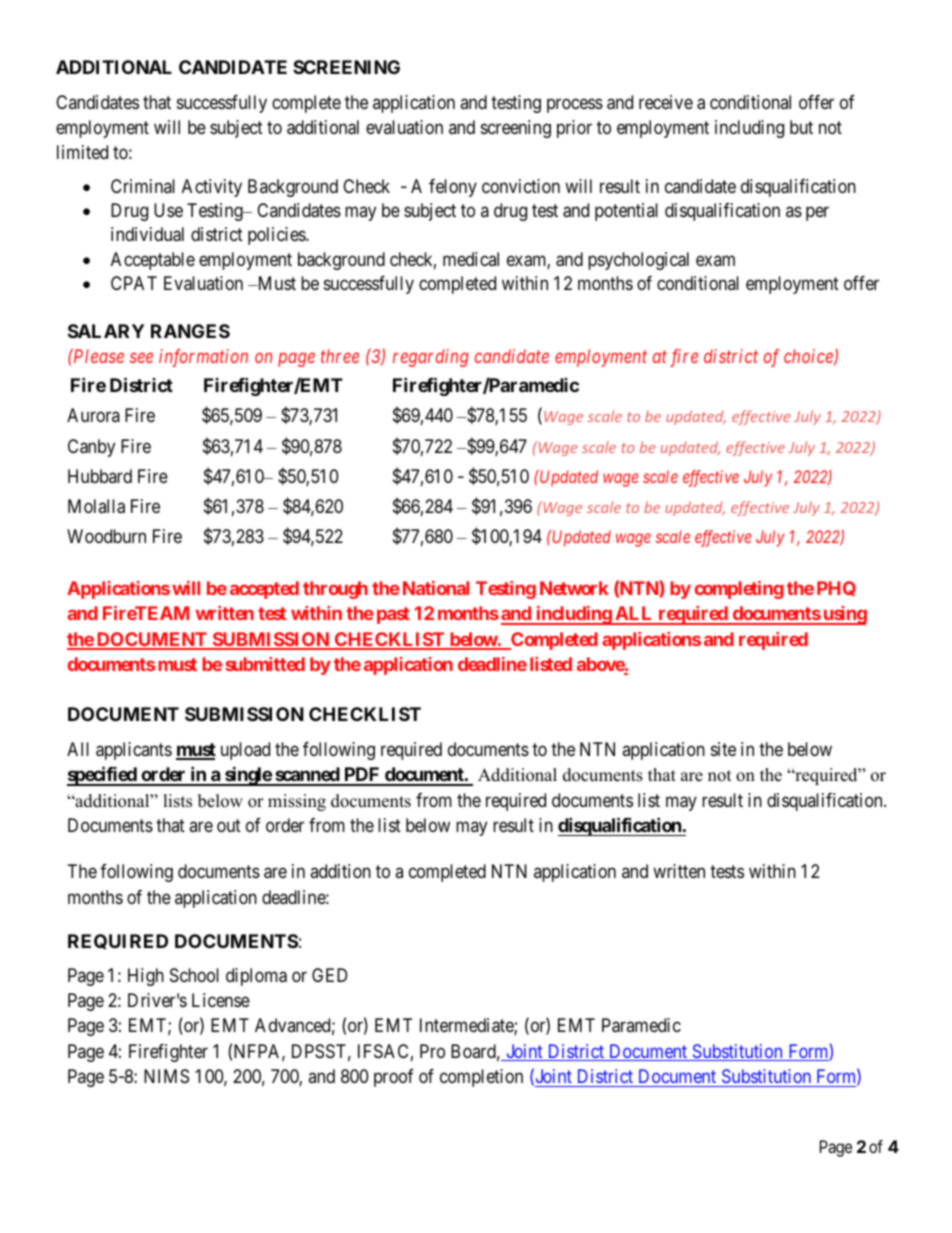 The height and width of the screenshot is (1233, 952). What do you see at coordinates (143, 186) in the screenshot?
I see `Criminal` at bounding box center [143, 186].
